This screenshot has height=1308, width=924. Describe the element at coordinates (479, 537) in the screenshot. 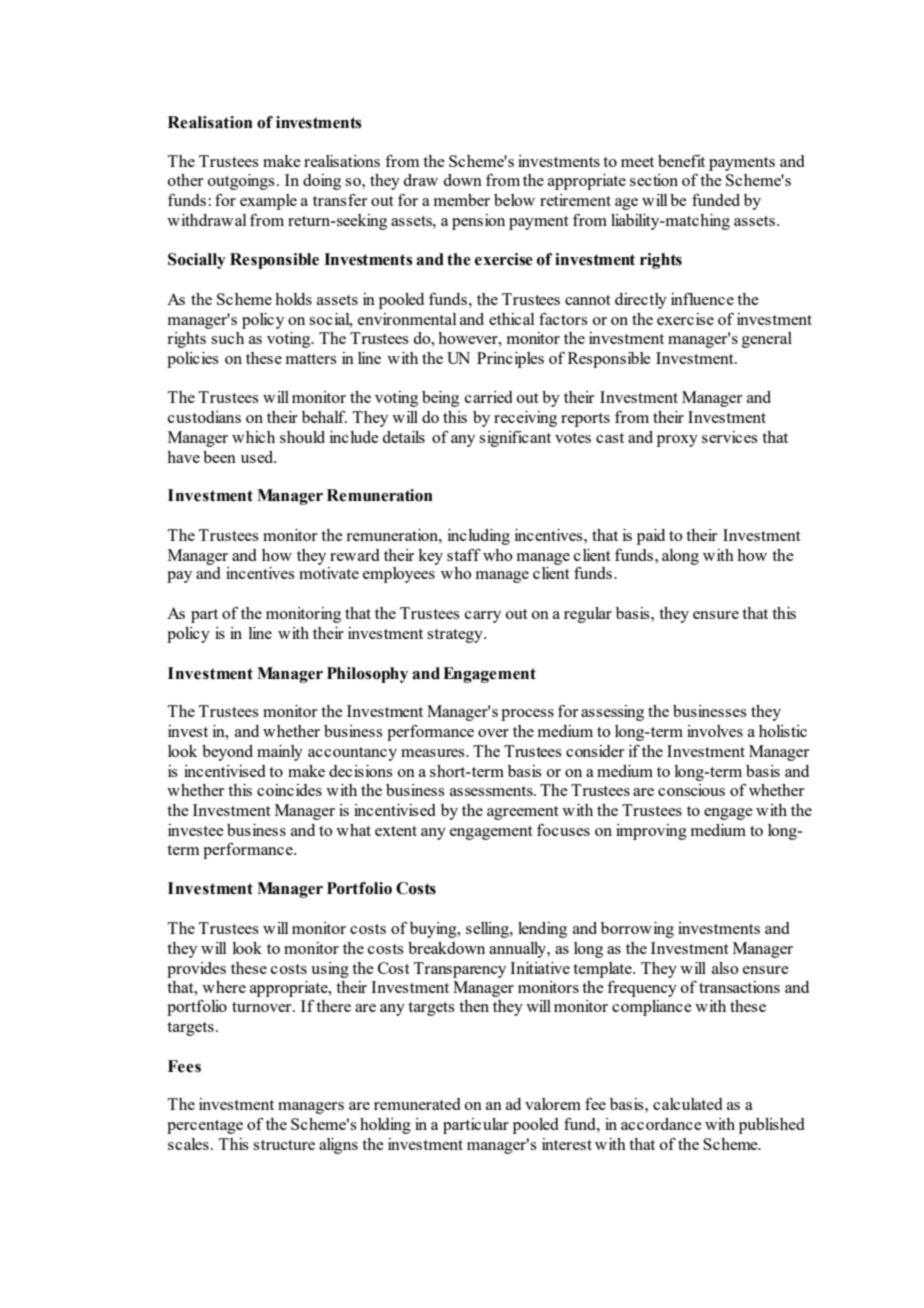

I see `including` at that location.
